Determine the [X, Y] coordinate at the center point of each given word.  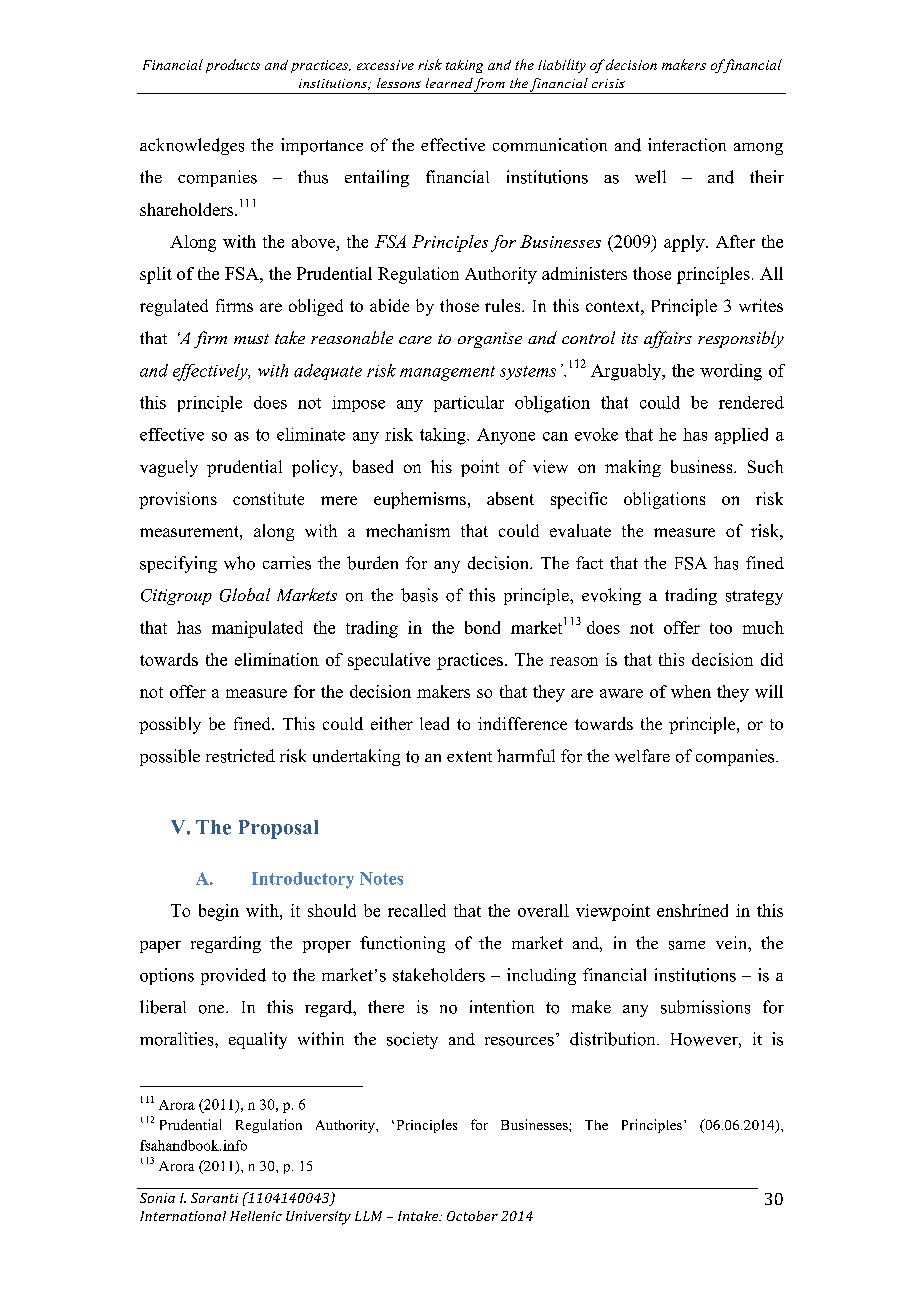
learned [449, 83]
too [721, 628]
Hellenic [256, 1216]
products [233, 66]
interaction [687, 145]
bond [482, 627]
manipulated [257, 629]
